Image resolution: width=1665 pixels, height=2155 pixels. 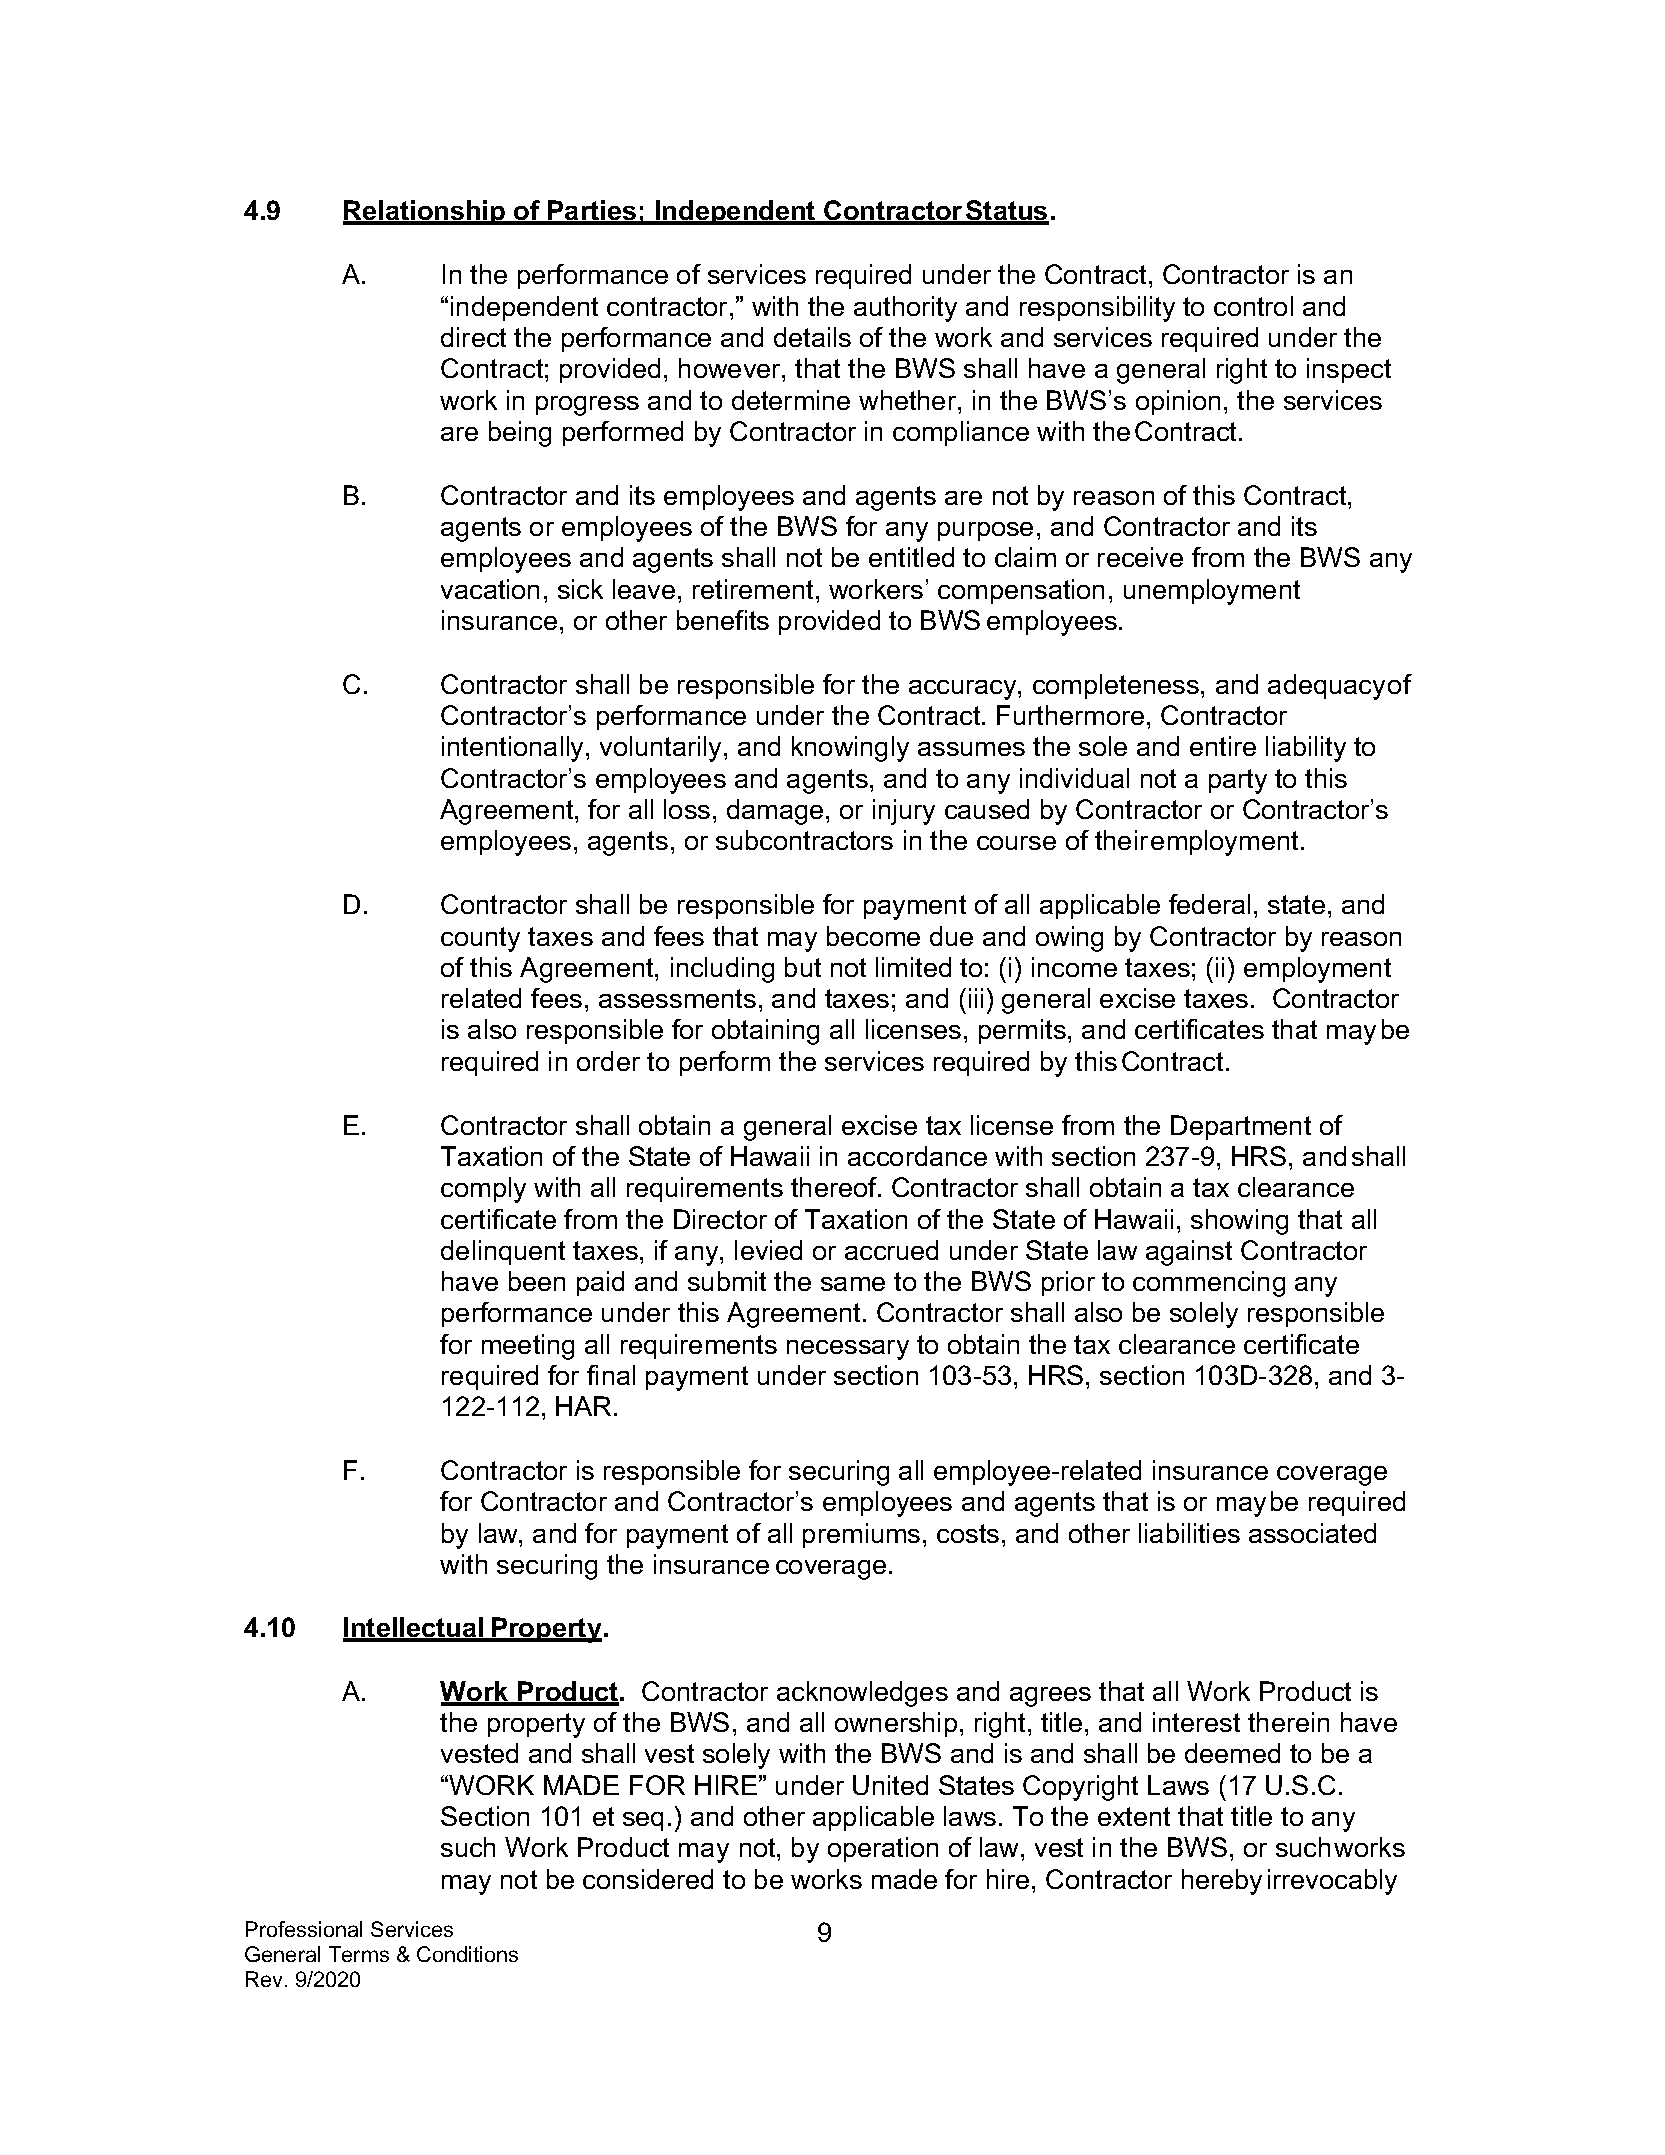 I want to click on entire, so click(x=1223, y=746).
